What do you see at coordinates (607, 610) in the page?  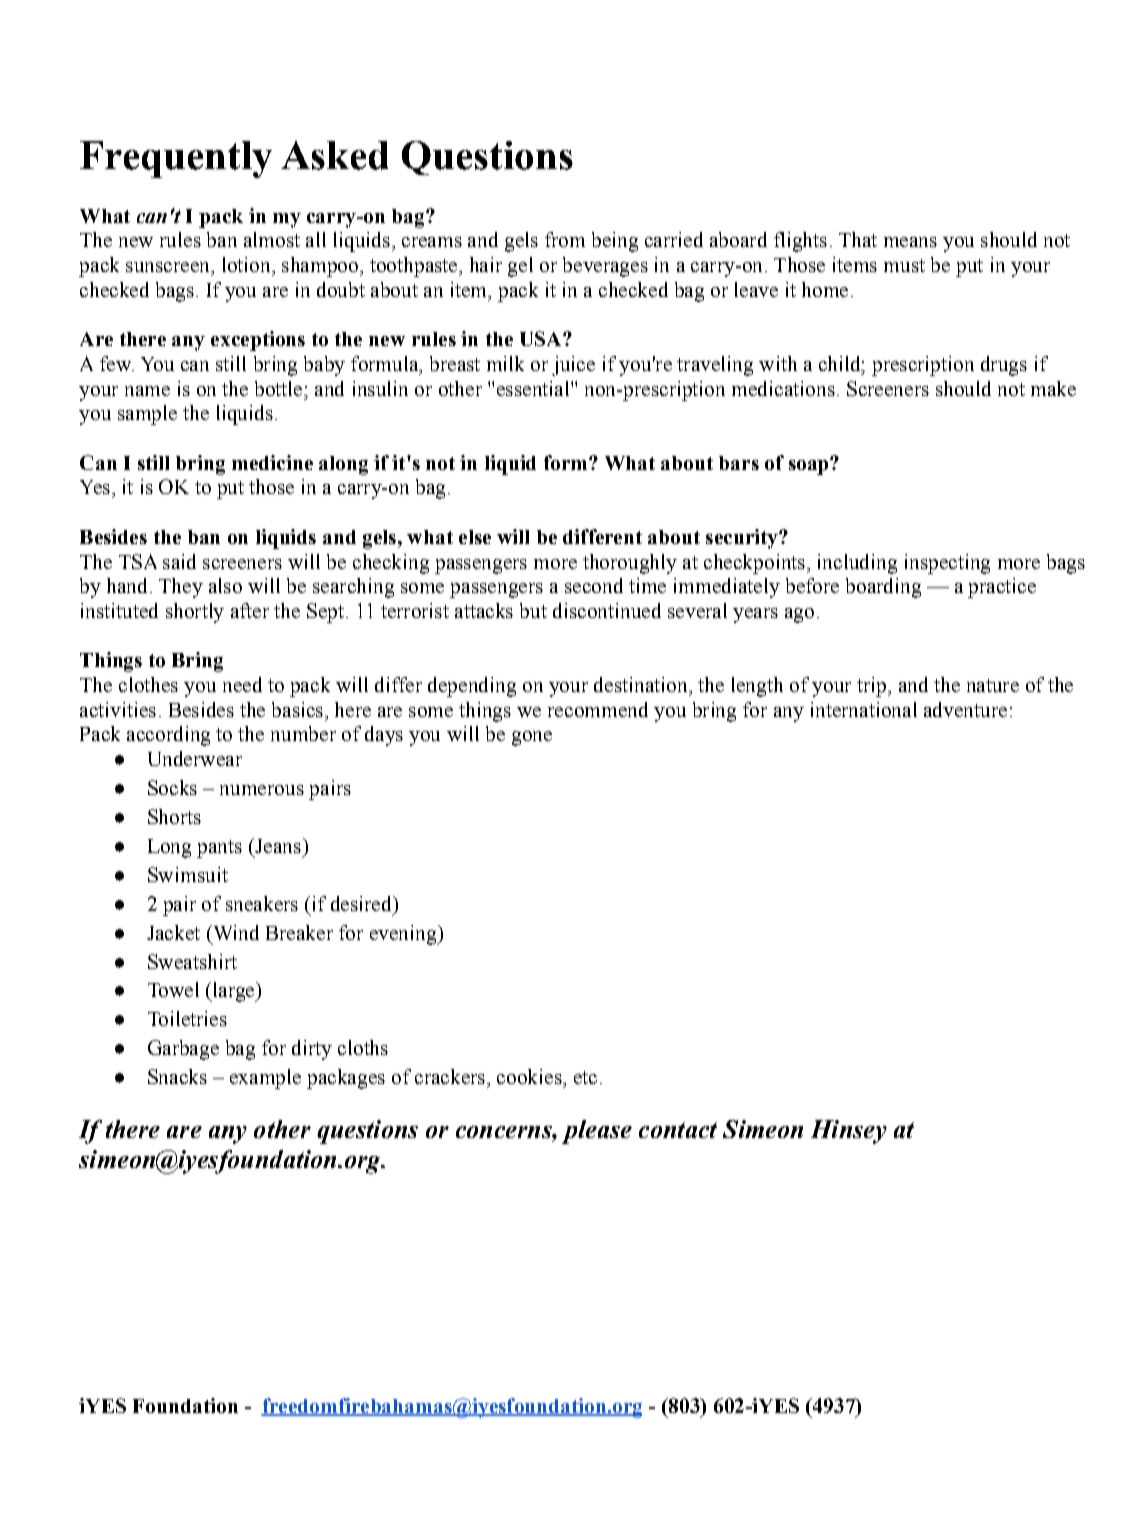 I see `discontinued` at bounding box center [607, 610].
